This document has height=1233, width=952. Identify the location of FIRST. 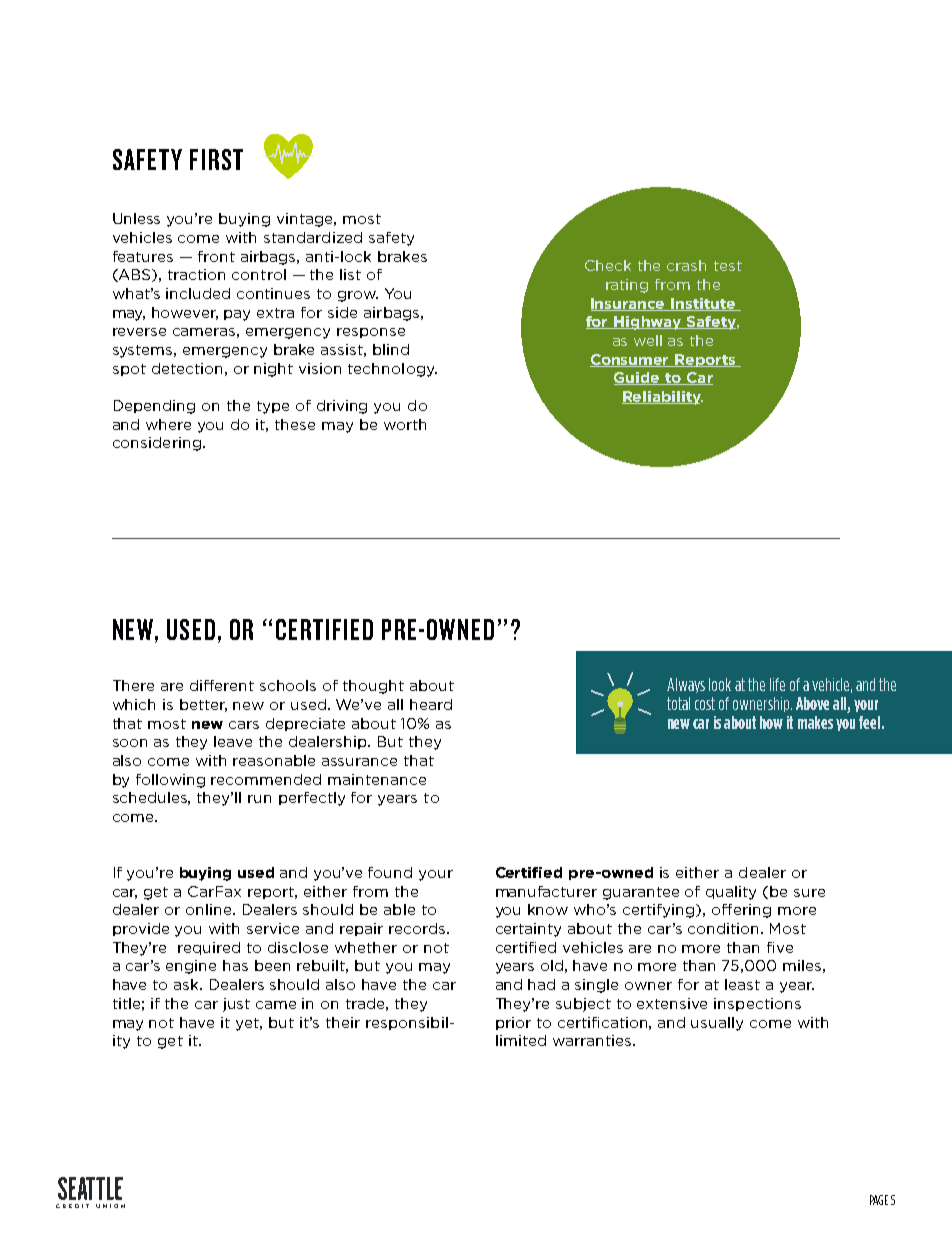
(216, 159).
